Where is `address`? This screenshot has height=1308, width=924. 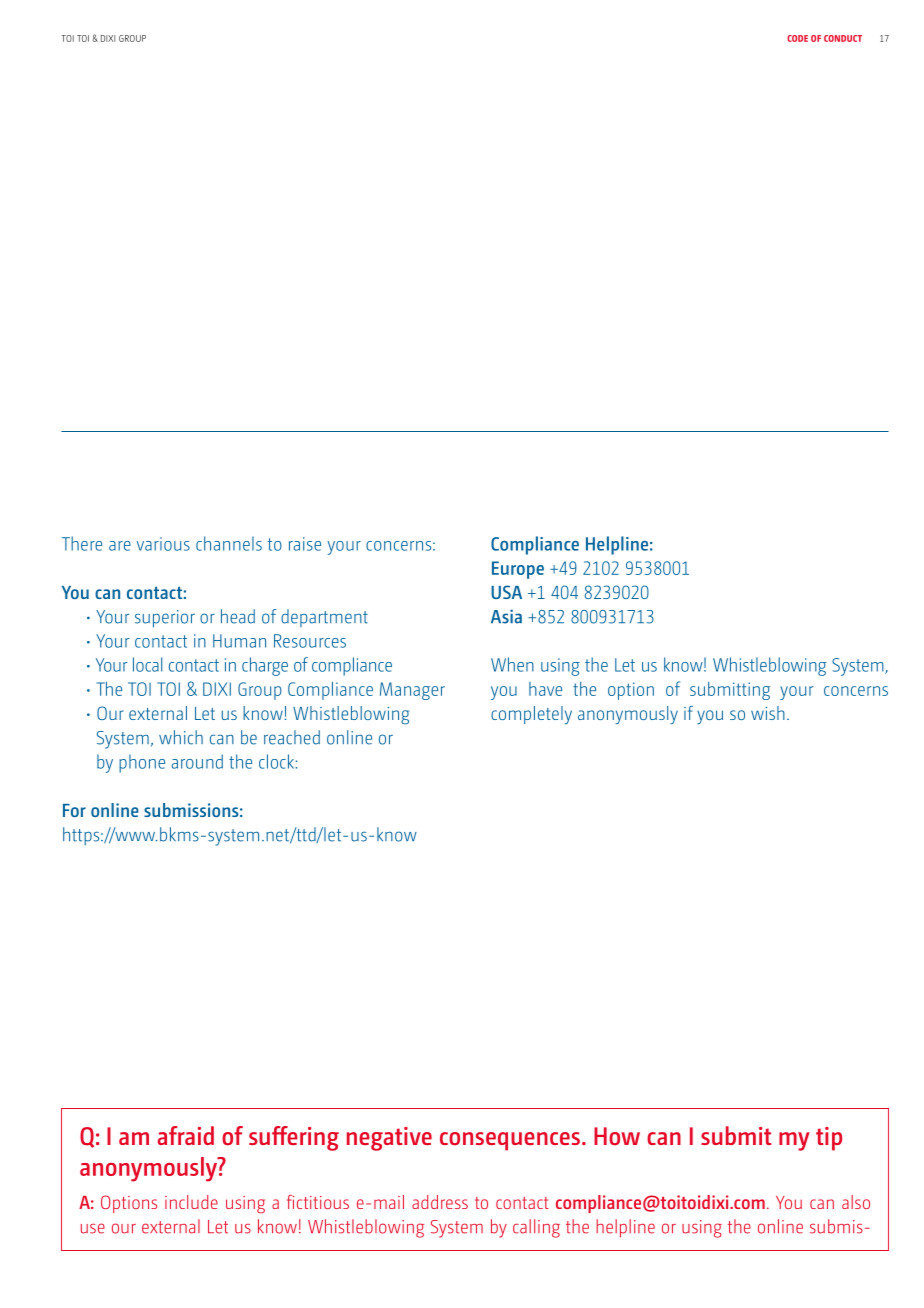 address is located at coordinates (440, 1202).
